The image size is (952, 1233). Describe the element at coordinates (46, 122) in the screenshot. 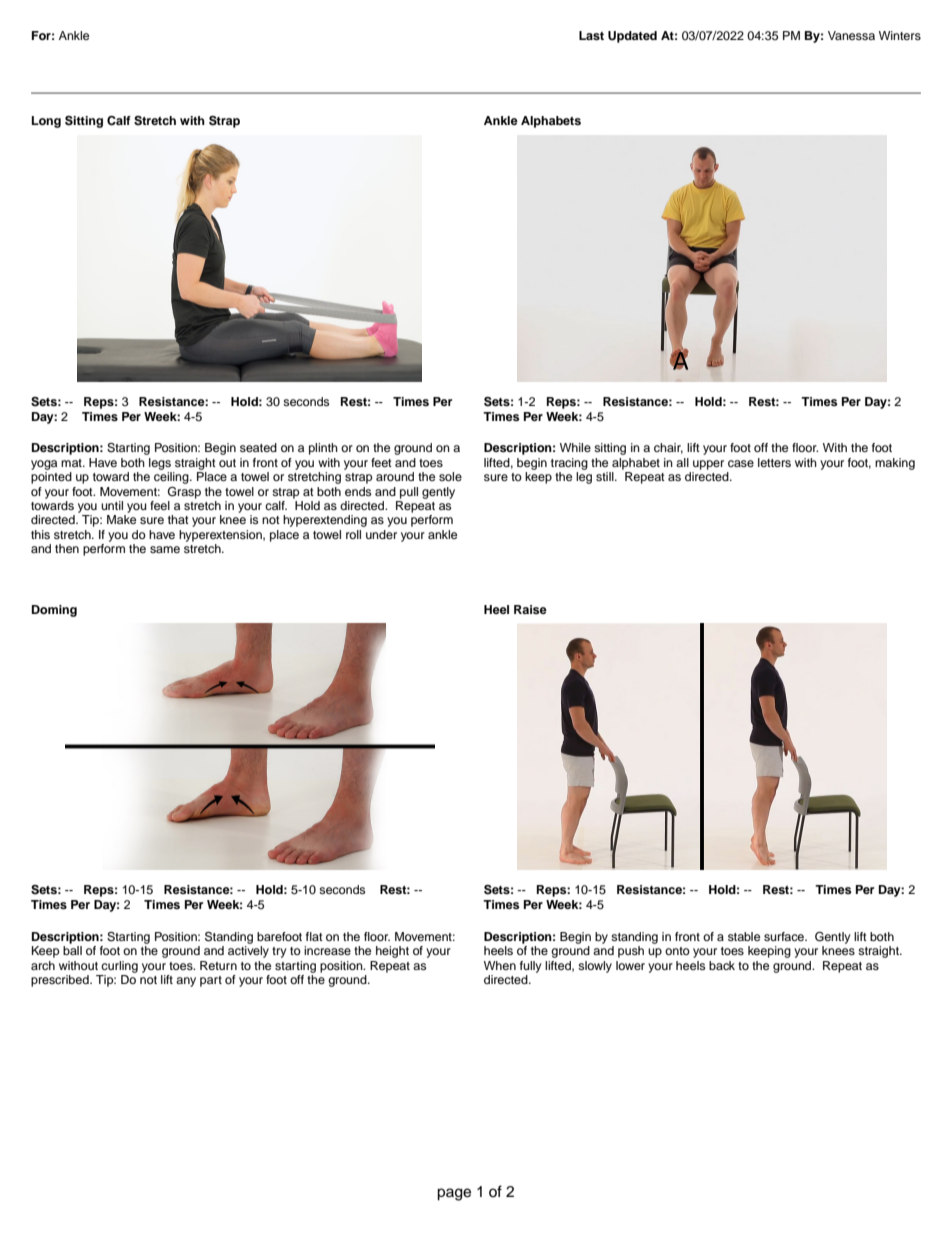

I see `Long` at that location.
